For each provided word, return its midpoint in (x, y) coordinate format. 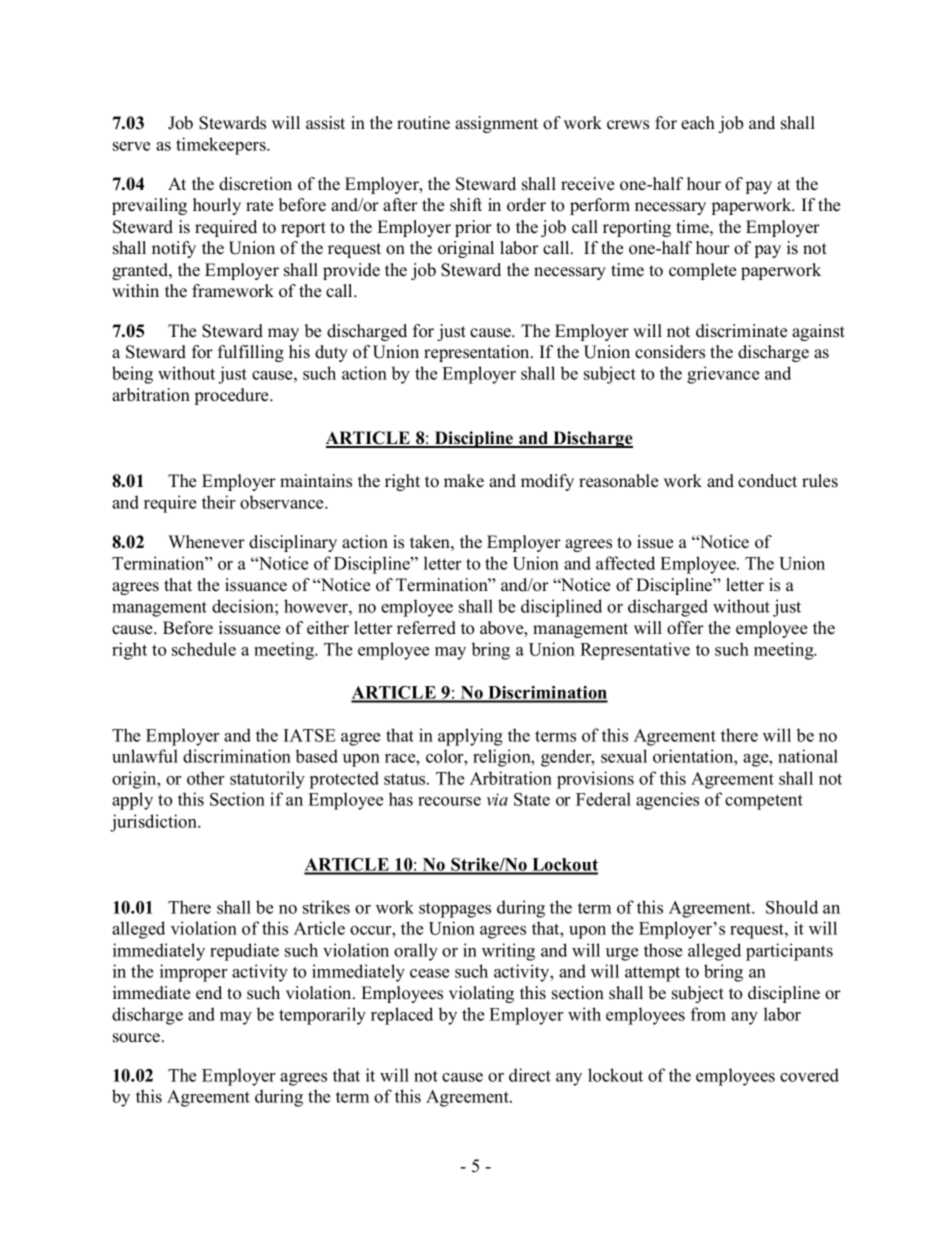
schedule (204, 649)
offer (685, 628)
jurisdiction (155, 823)
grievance (723, 375)
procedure (233, 396)
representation (478, 353)
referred (426, 628)
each (698, 123)
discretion (255, 184)
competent (764, 802)
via (497, 799)
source (138, 1038)
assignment (496, 124)
